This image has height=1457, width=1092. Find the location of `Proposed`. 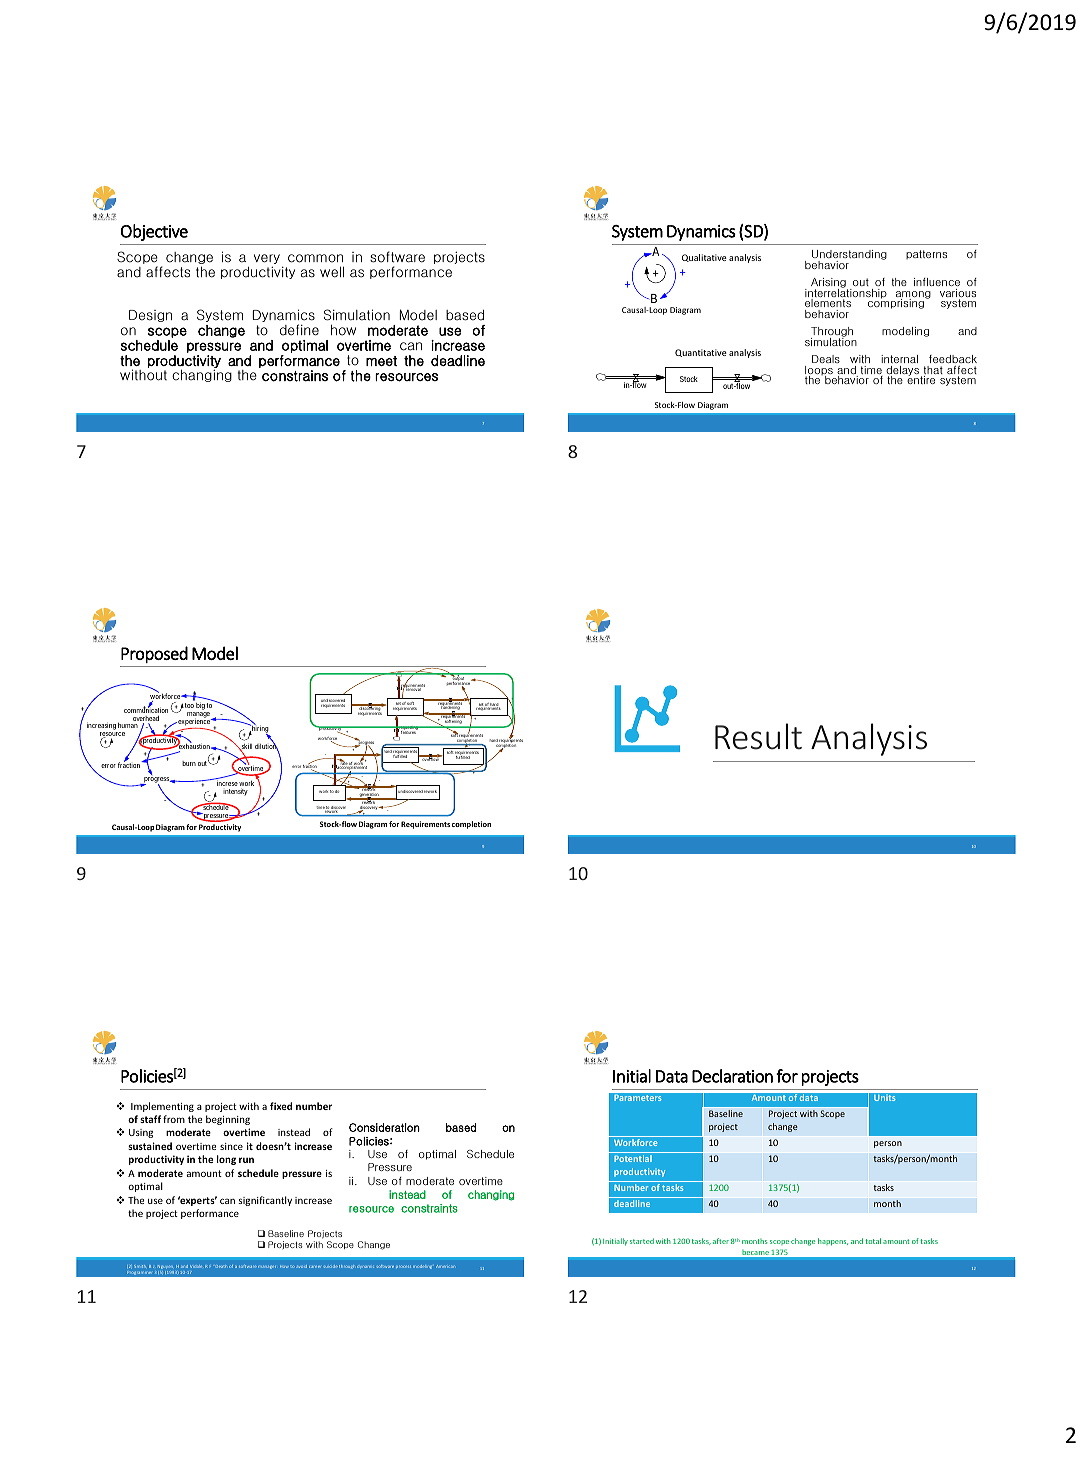

Proposed is located at coordinates (154, 654).
